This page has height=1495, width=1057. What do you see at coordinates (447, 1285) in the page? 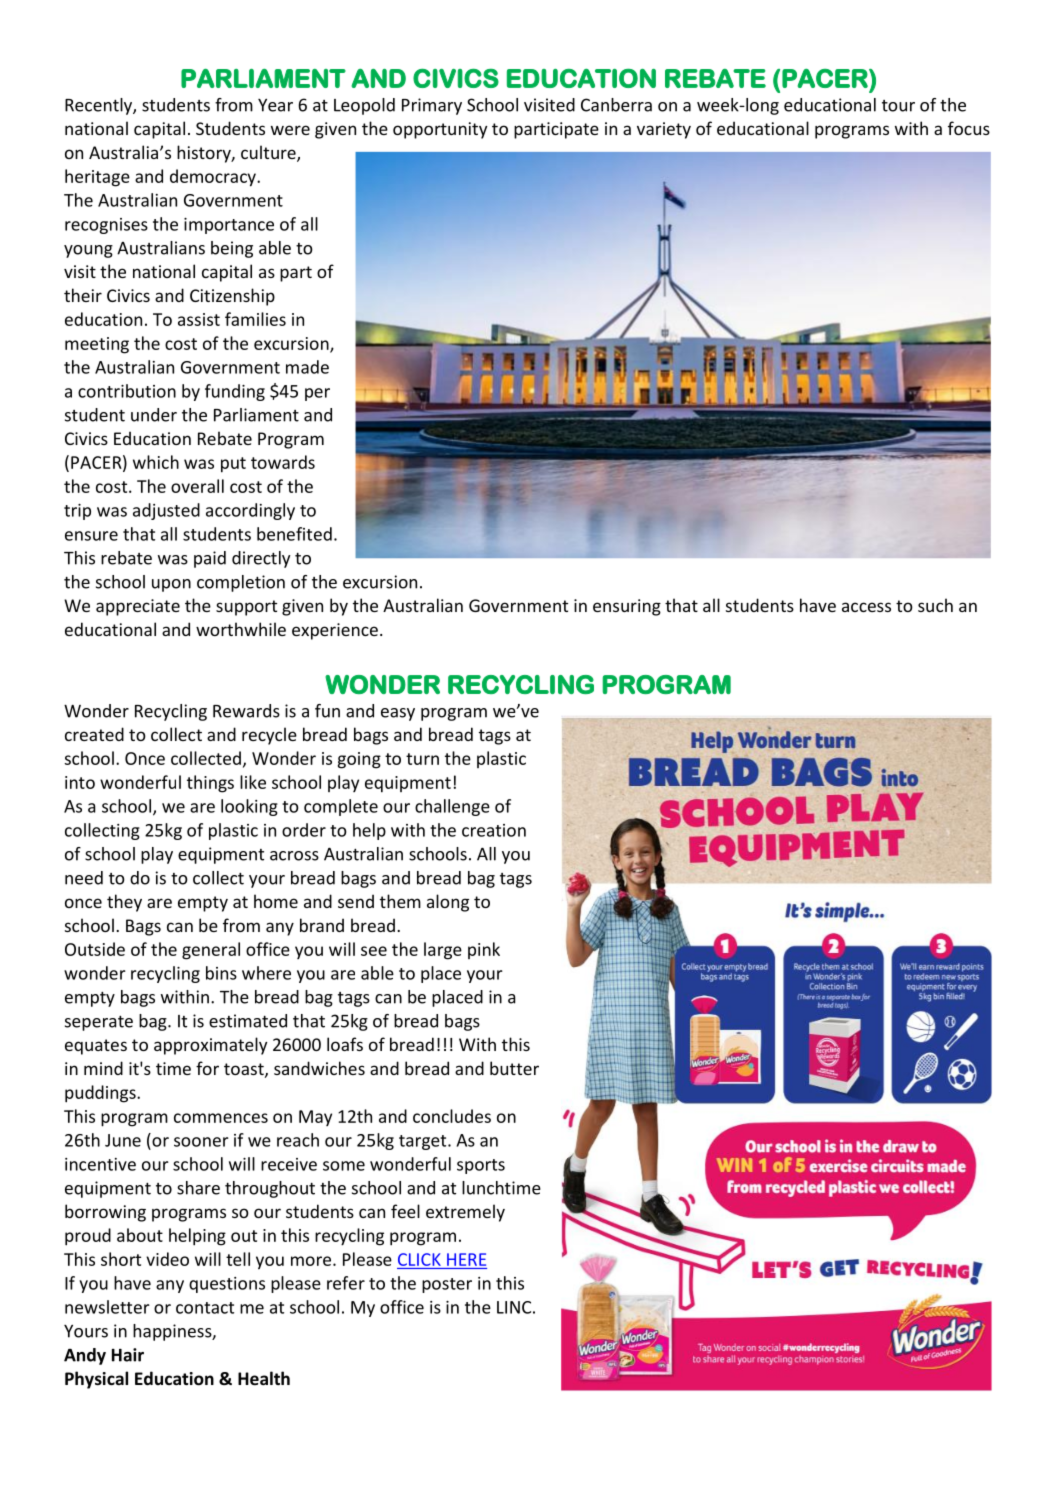
I see `poster` at bounding box center [447, 1285].
